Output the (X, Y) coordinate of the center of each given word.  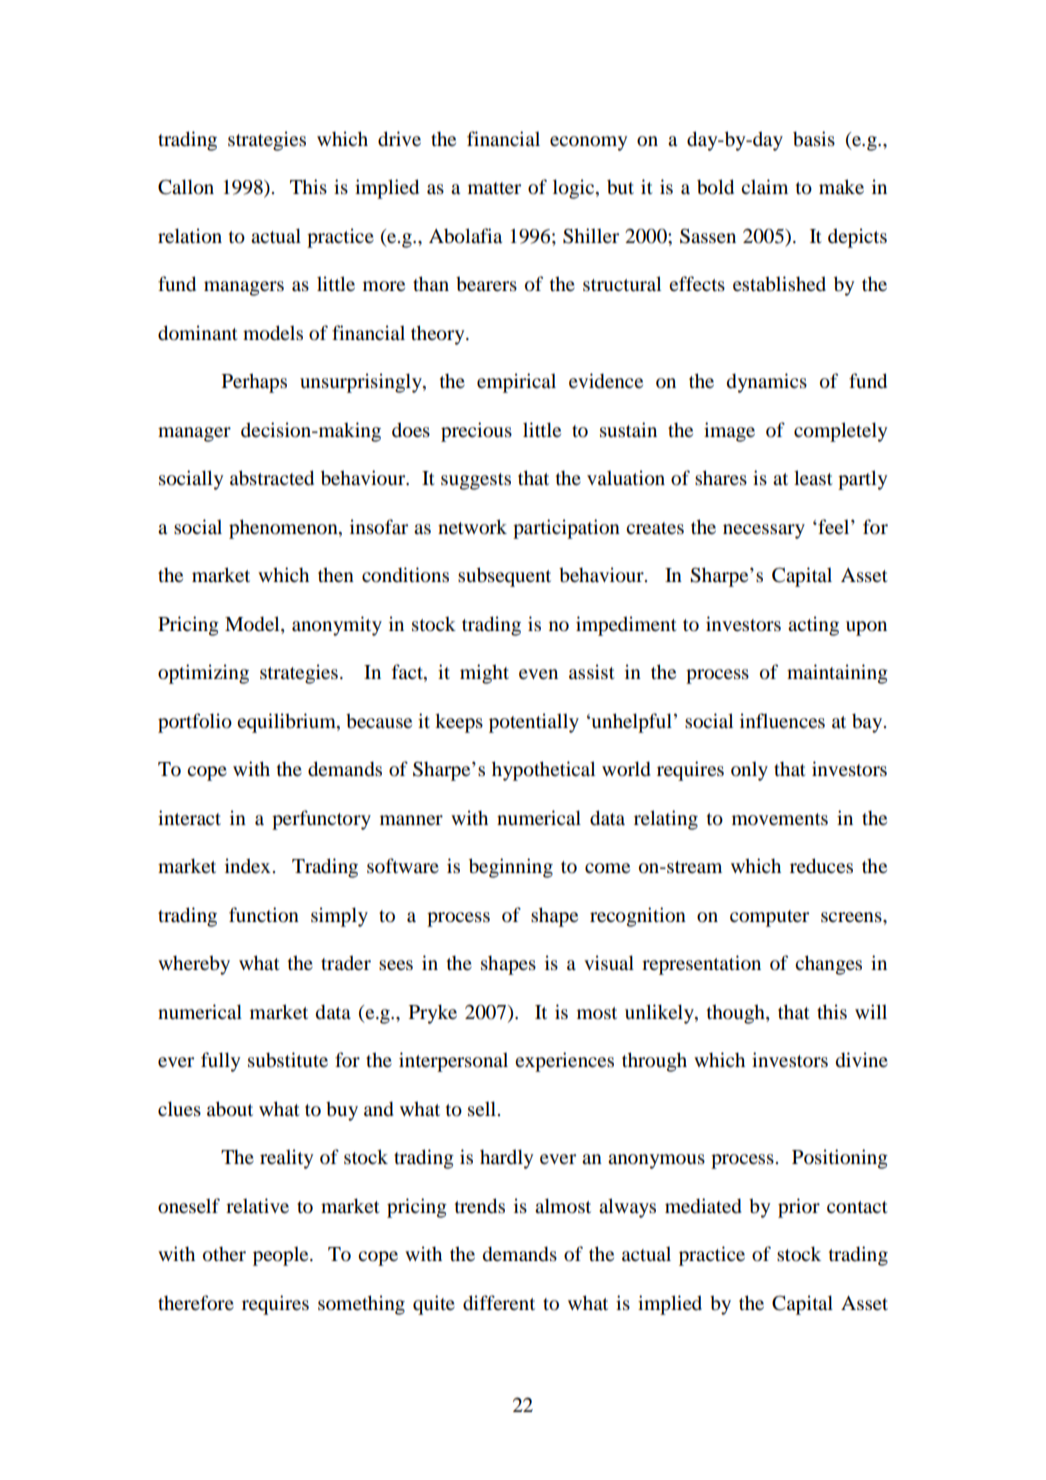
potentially (534, 723)
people (282, 1256)
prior (799, 1208)
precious (476, 432)
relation (190, 236)
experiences (564, 1062)
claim (764, 186)
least (813, 478)
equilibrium (287, 723)
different (499, 1303)
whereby (194, 965)
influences (782, 721)
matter (494, 188)
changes (828, 965)
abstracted (272, 478)
